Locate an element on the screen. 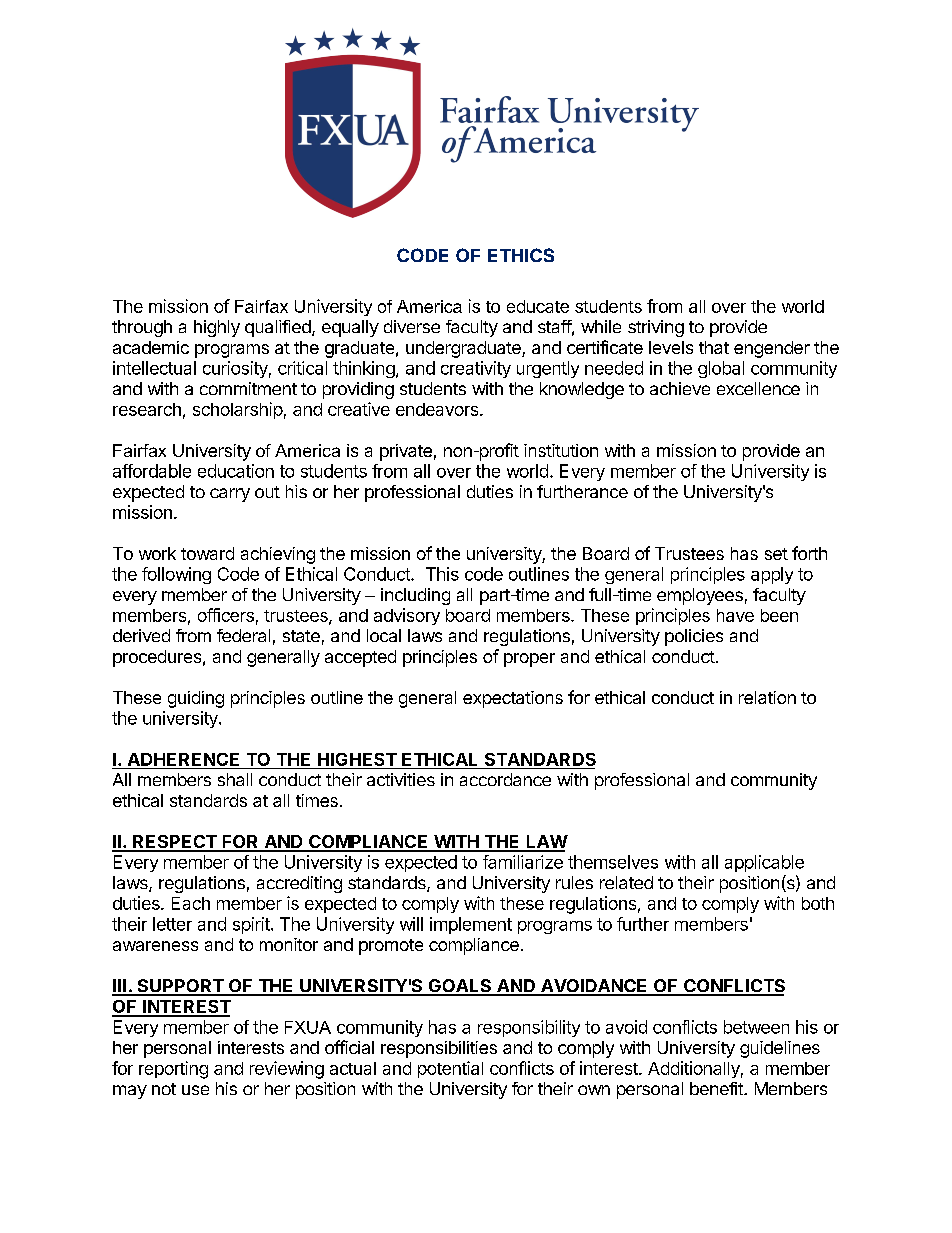 Image resolution: width=952 pixels, height=1233 pixels. ETHICS is located at coordinates (521, 255).
